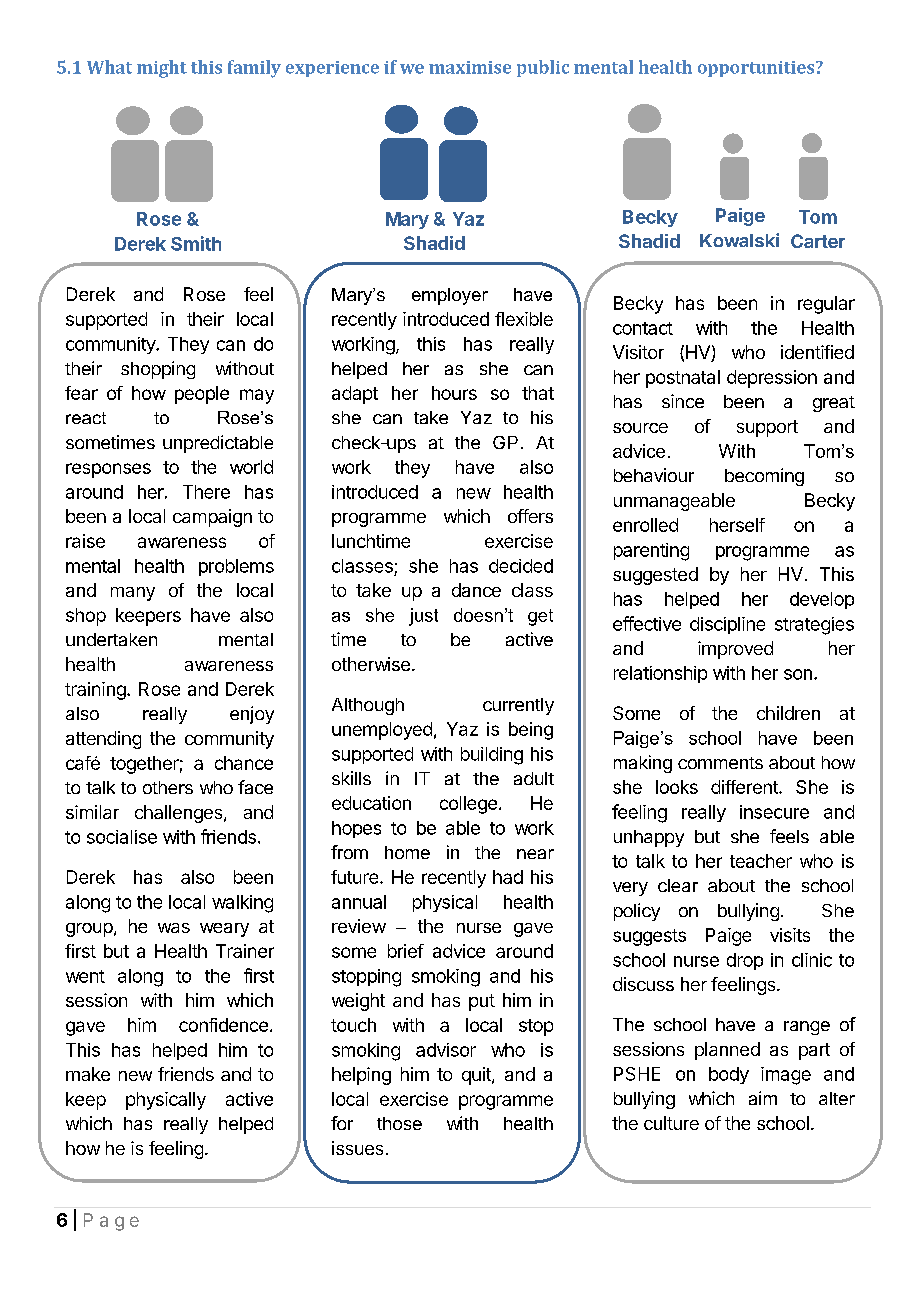 This image has width=924, height=1308. Describe the element at coordinates (133, 594) in the image. I see `many` at that location.
